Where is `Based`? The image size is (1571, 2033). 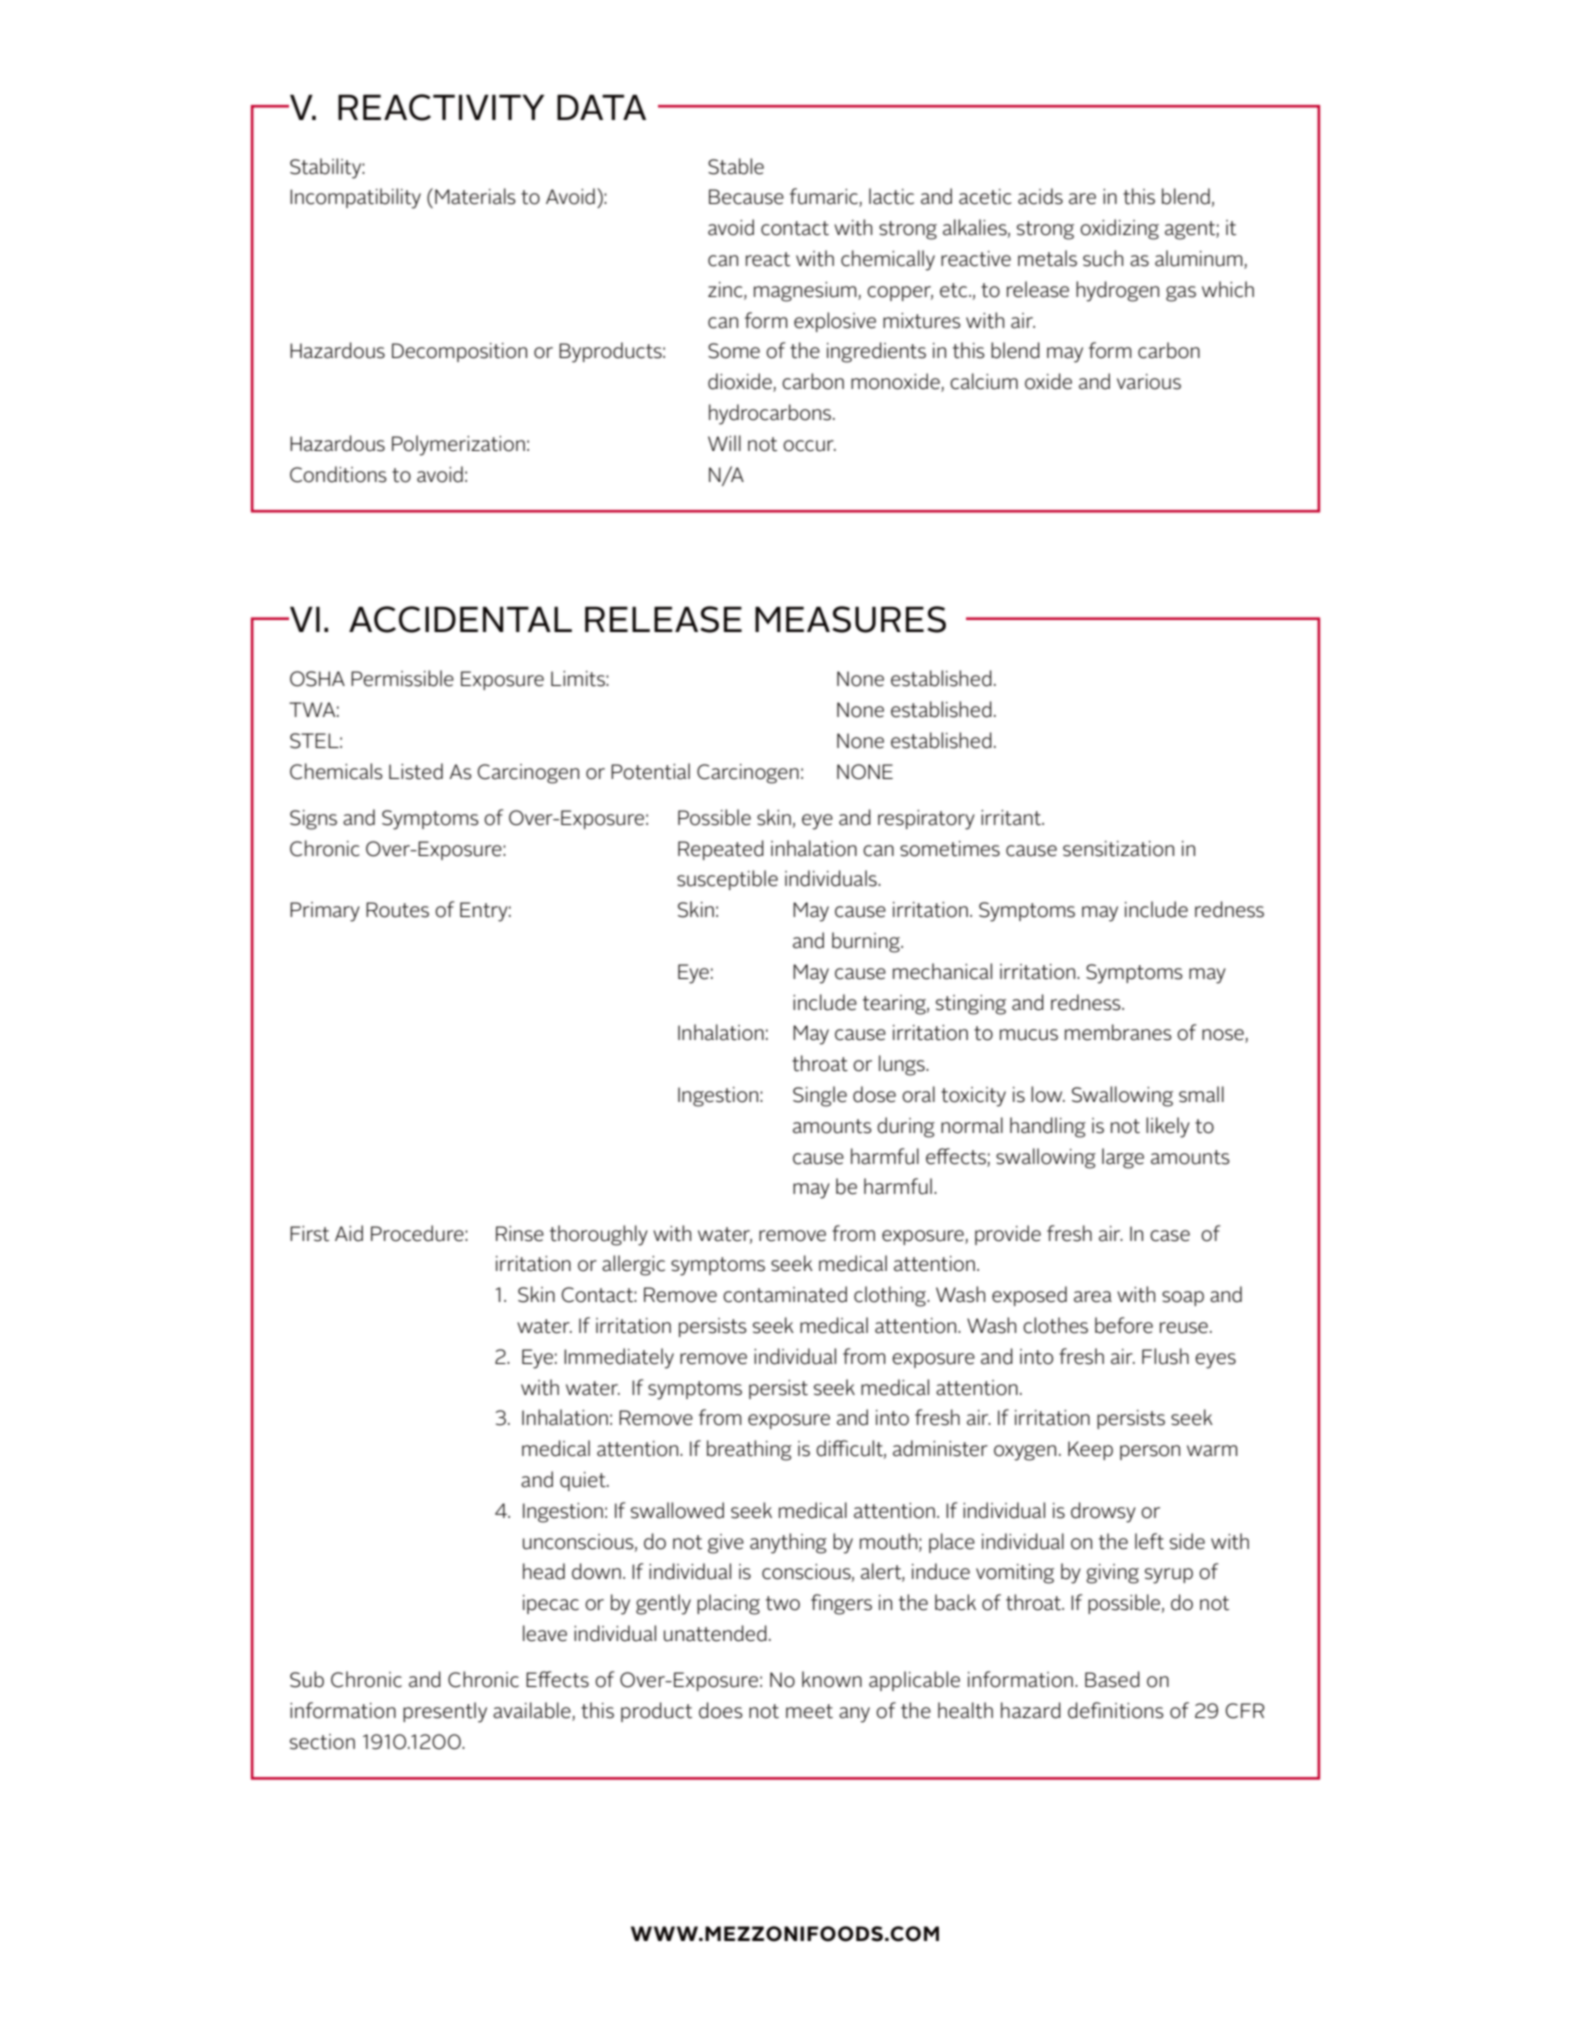 Based is located at coordinates (1112, 1679).
